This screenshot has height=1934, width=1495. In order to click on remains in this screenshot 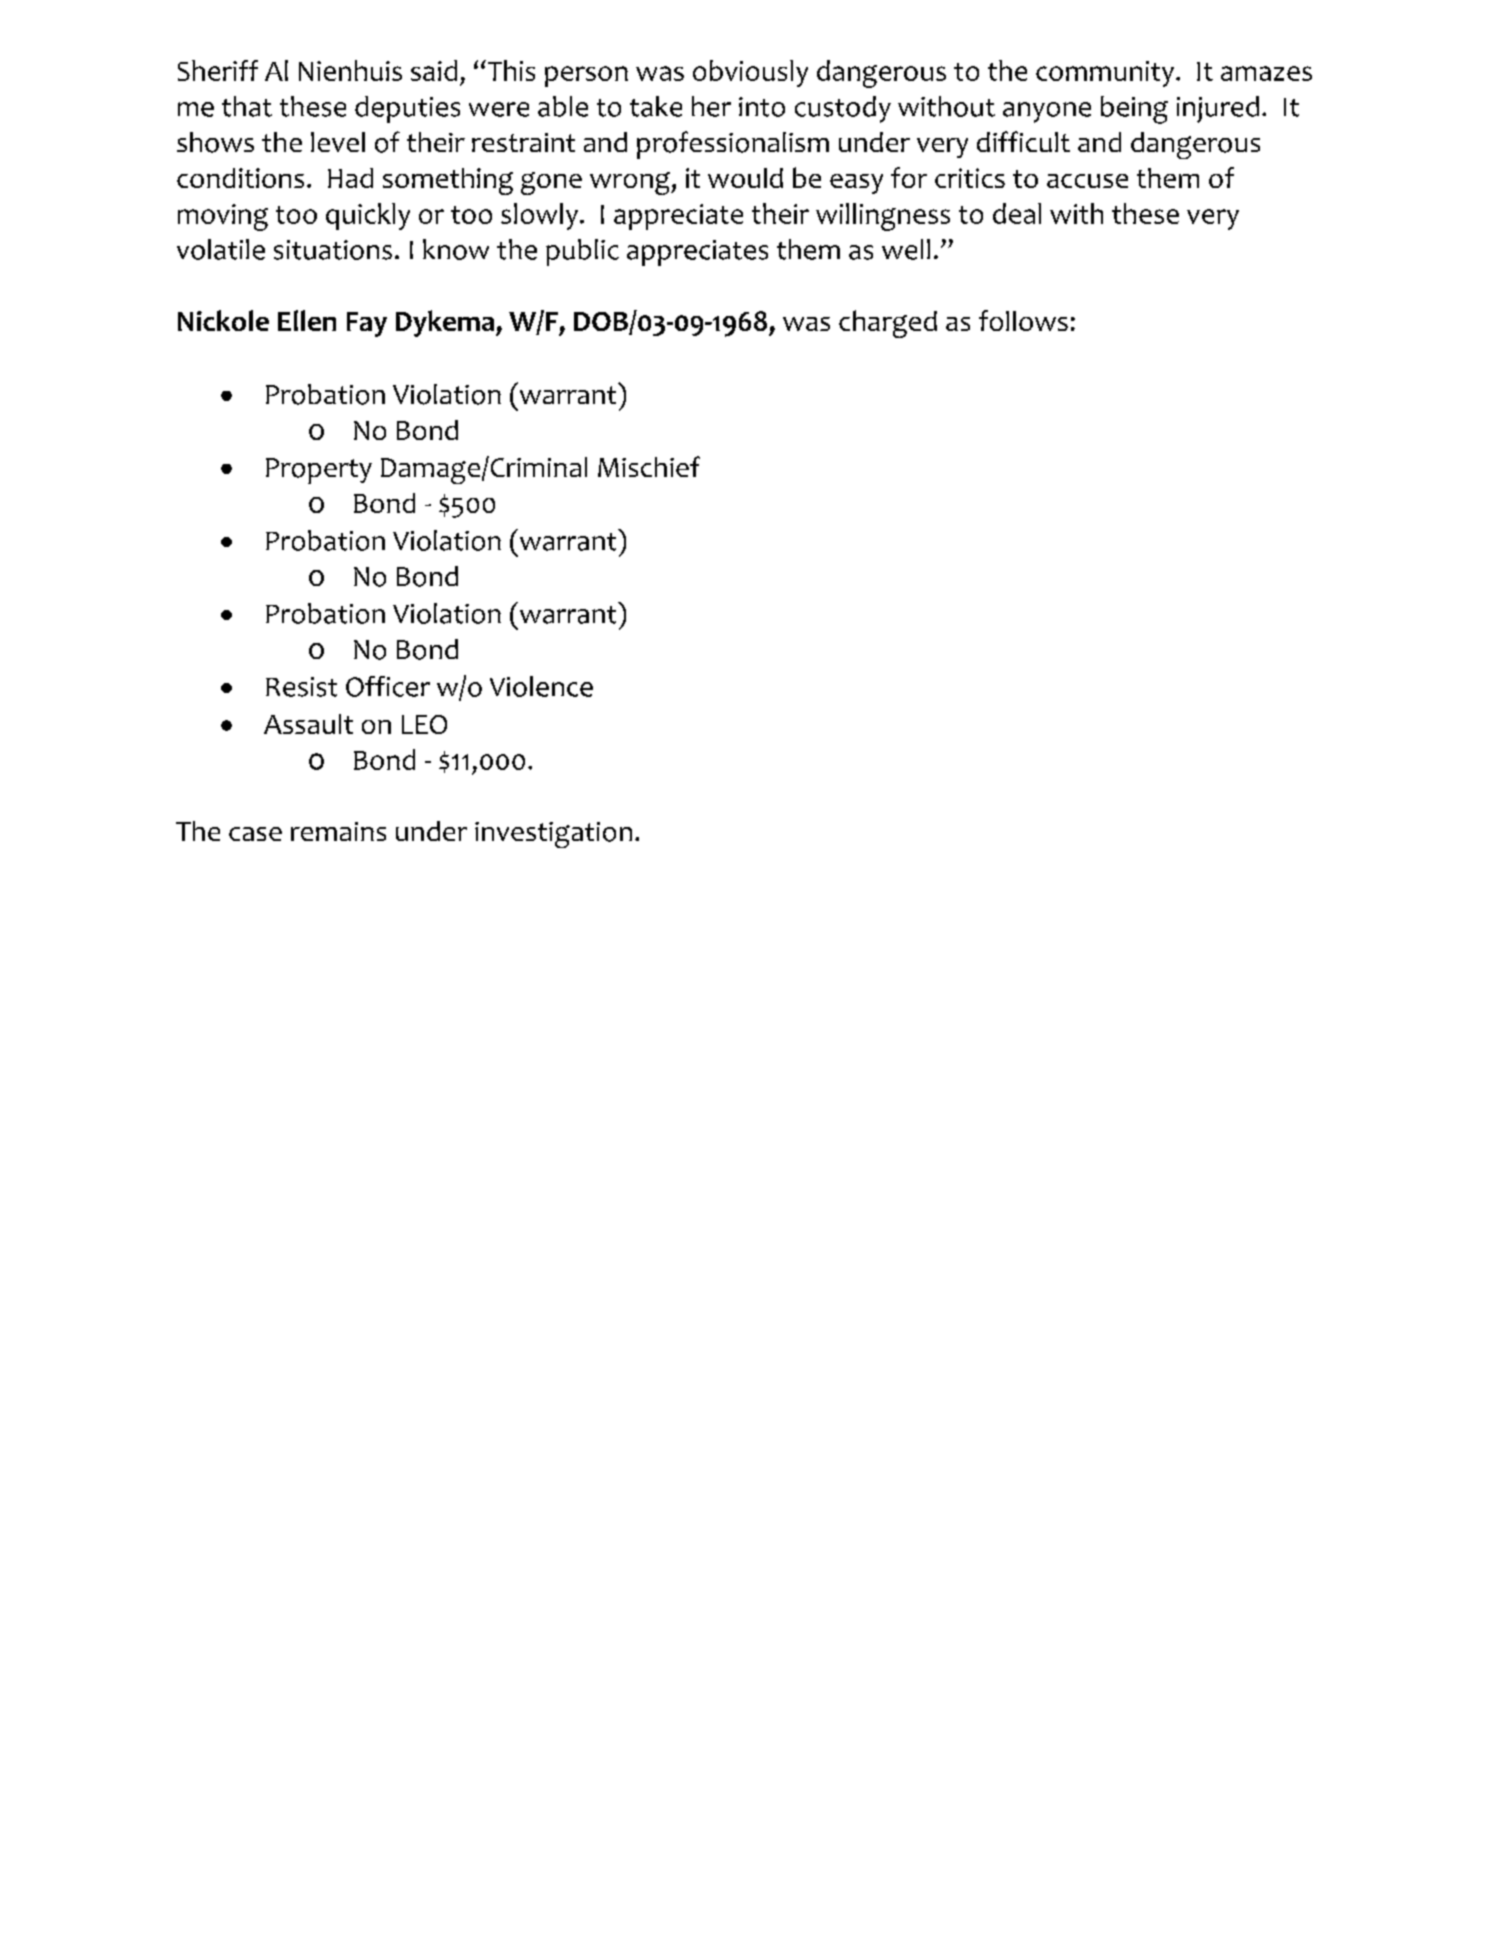, I will do `click(338, 831)`.
